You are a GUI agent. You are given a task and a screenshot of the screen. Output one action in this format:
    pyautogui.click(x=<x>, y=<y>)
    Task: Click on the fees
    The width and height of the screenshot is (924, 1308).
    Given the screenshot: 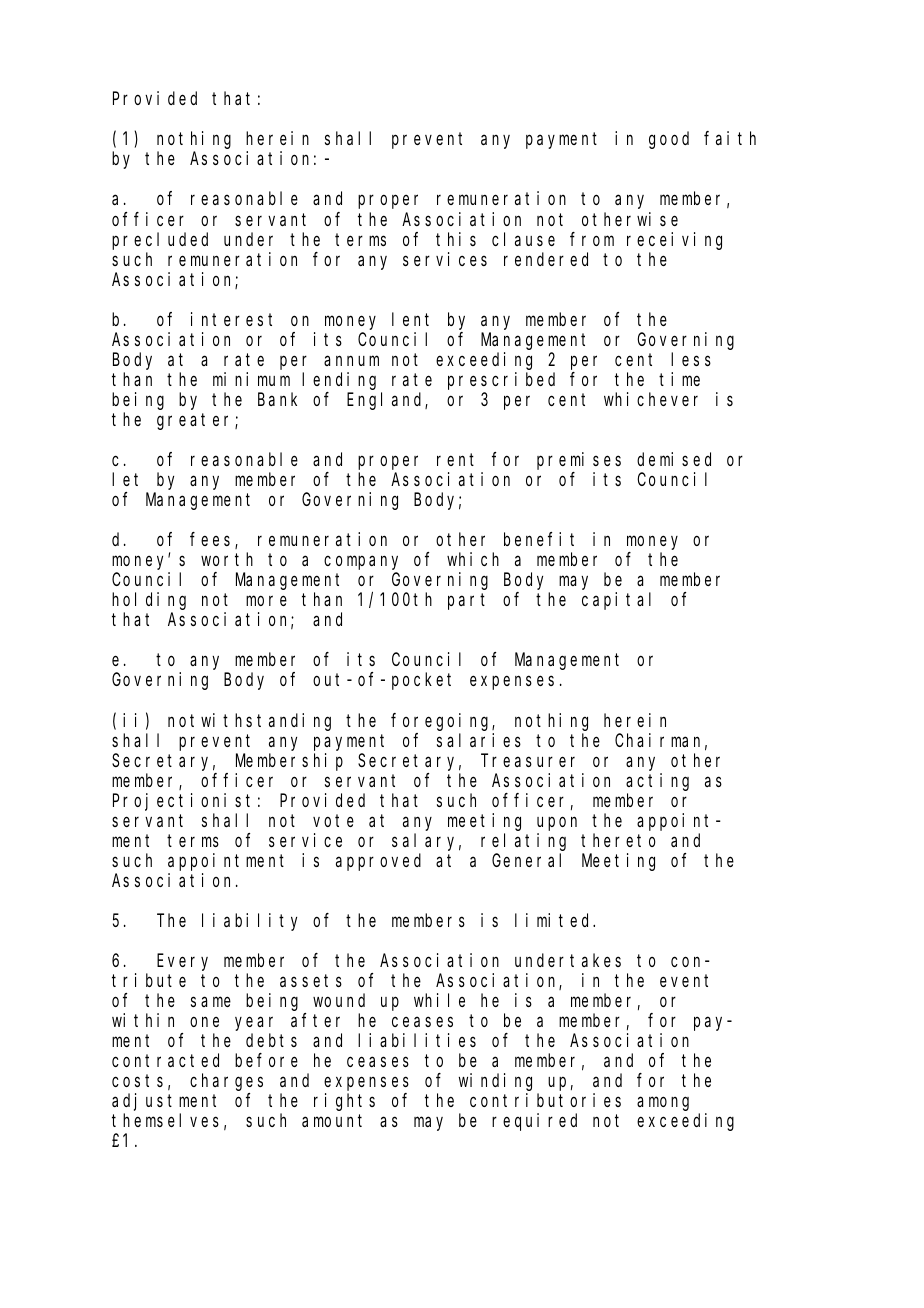 What is the action you would take?
    pyautogui.click(x=213, y=540)
